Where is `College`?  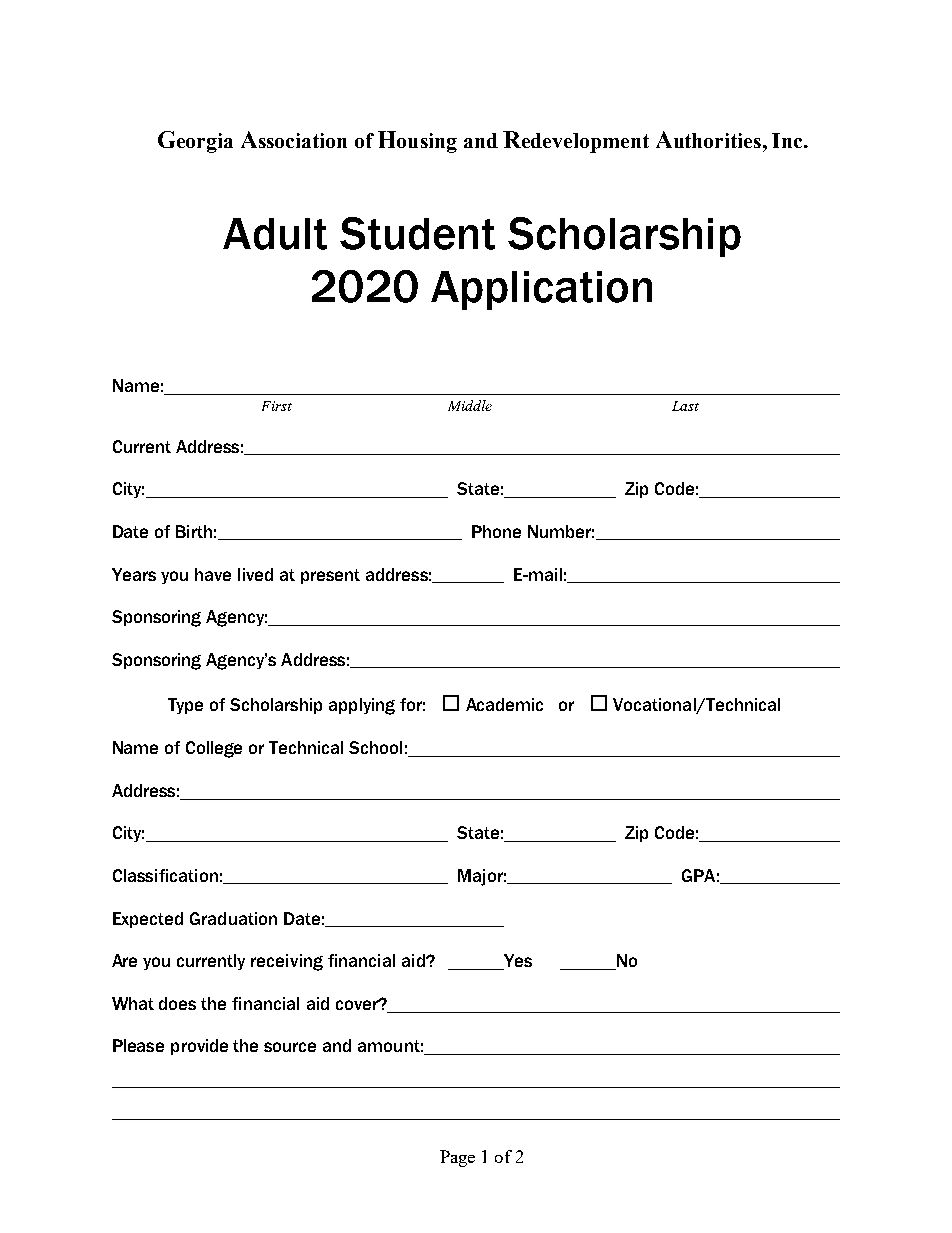 College is located at coordinates (214, 749).
